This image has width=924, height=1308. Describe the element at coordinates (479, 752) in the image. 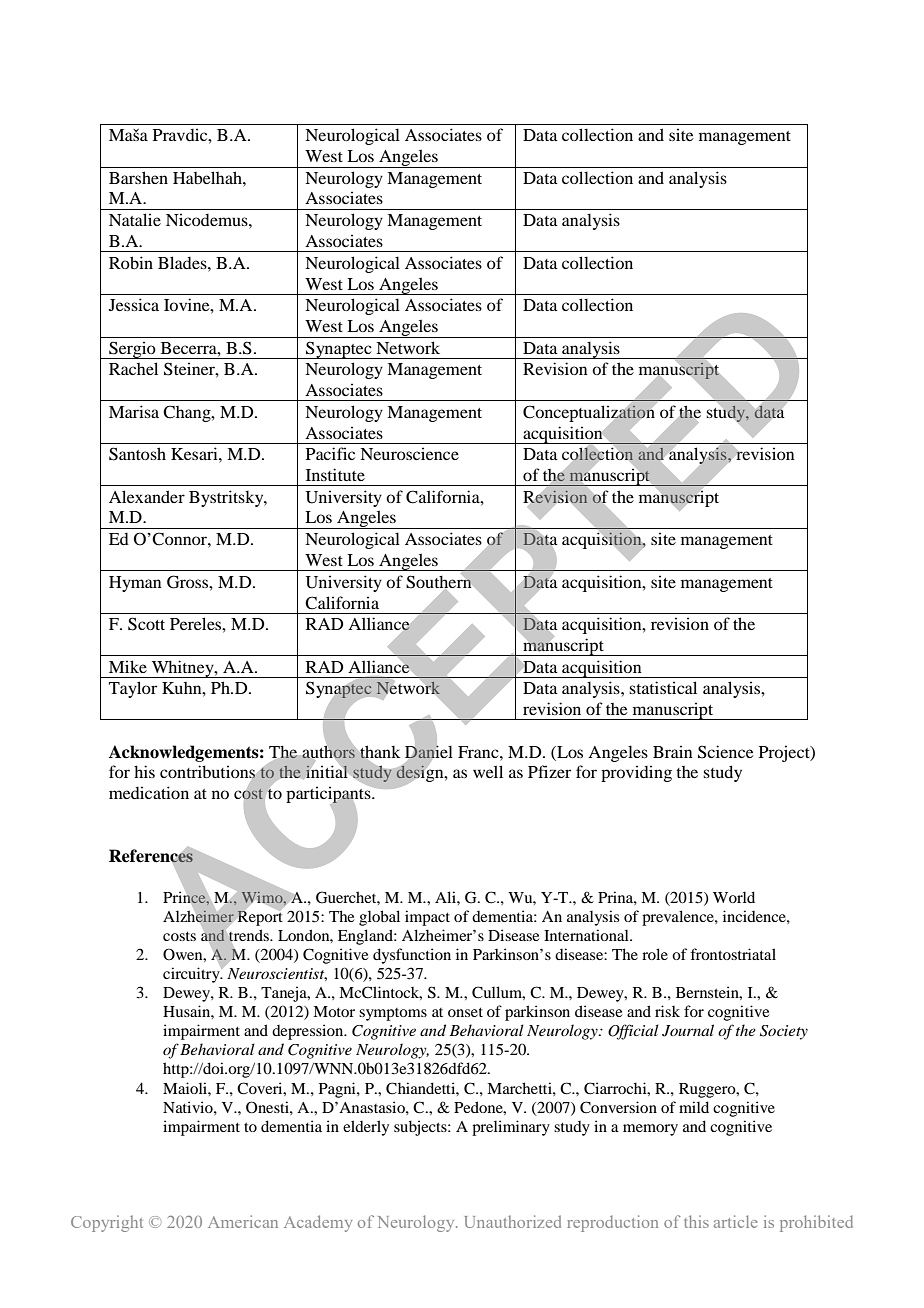

I see `Franc` at that location.
